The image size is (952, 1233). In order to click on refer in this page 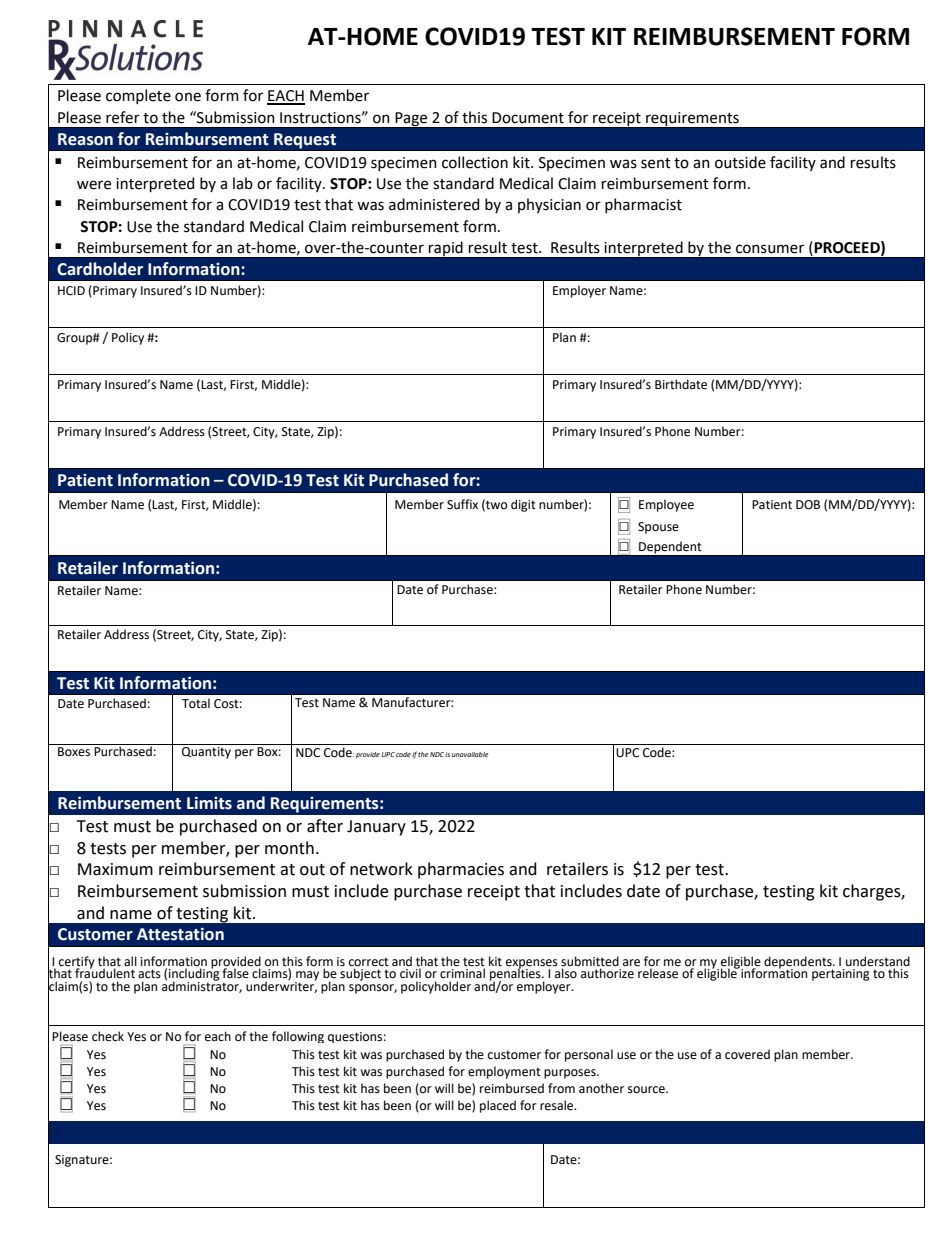, I will do `click(123, 117)`.
